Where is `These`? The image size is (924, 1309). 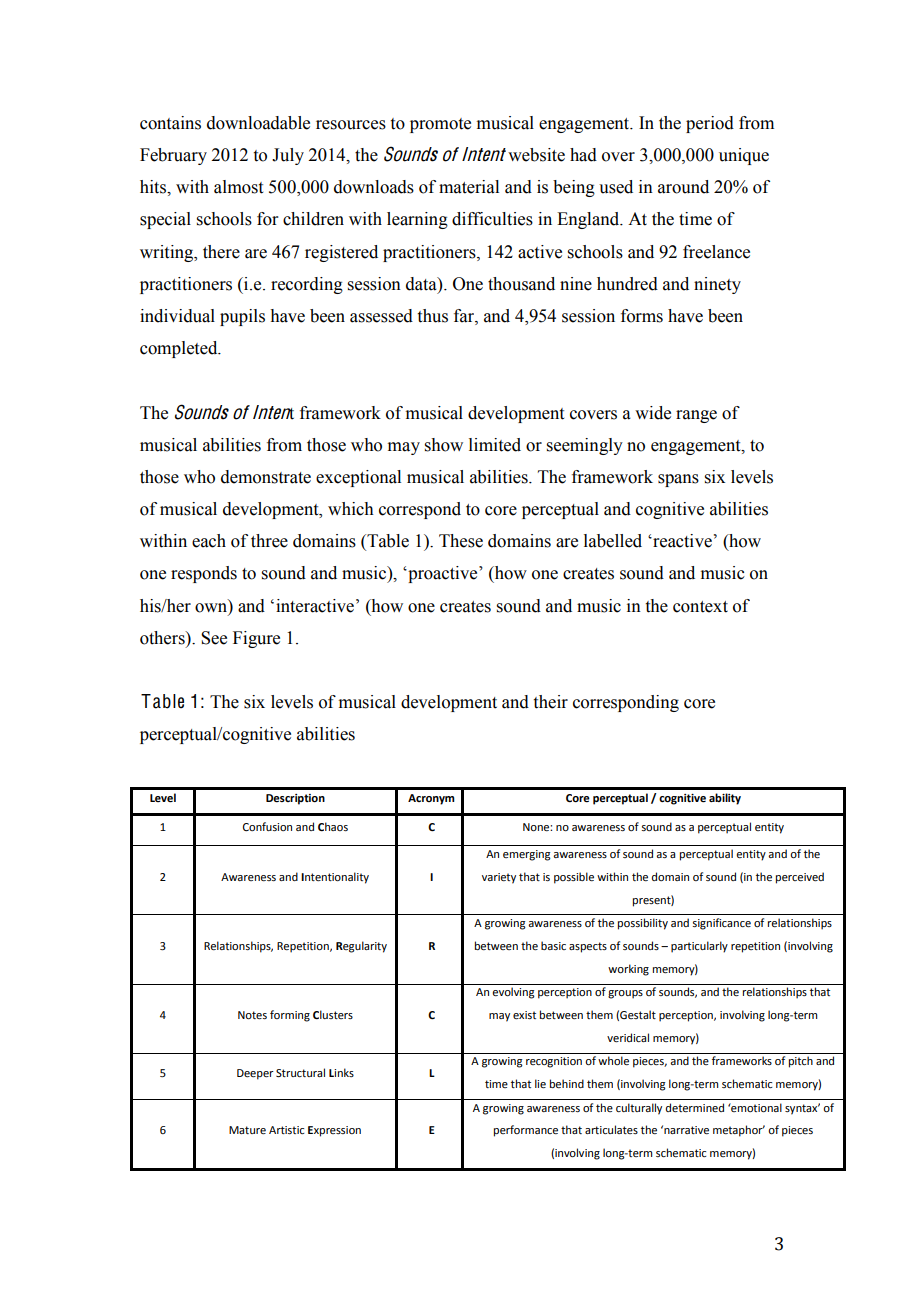 These is located at coordinates (461, 541).
